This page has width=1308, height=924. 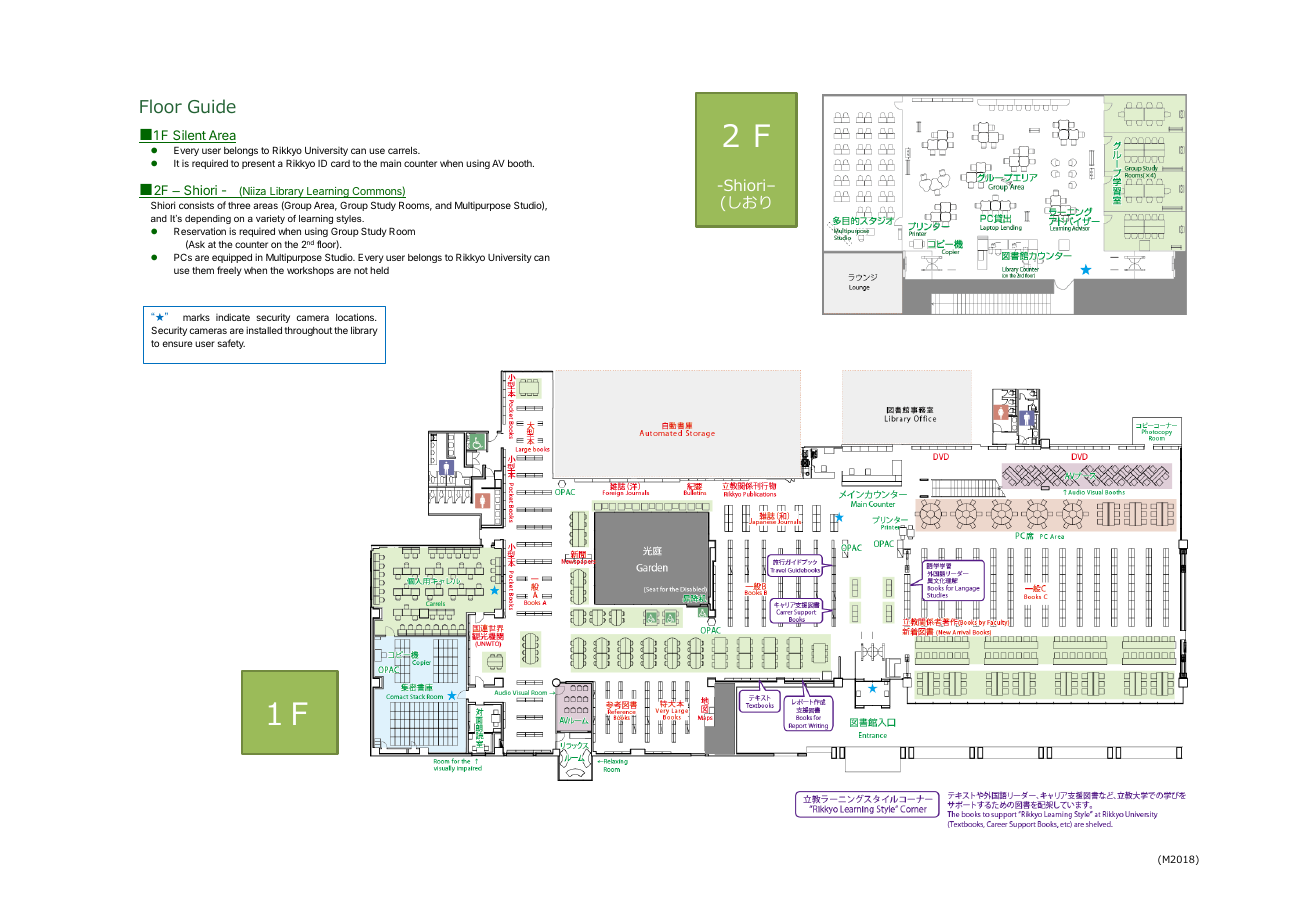 What do you see at coordinates (521, 163) in the page?
I see `booth` at bounding box center [521, 163].
